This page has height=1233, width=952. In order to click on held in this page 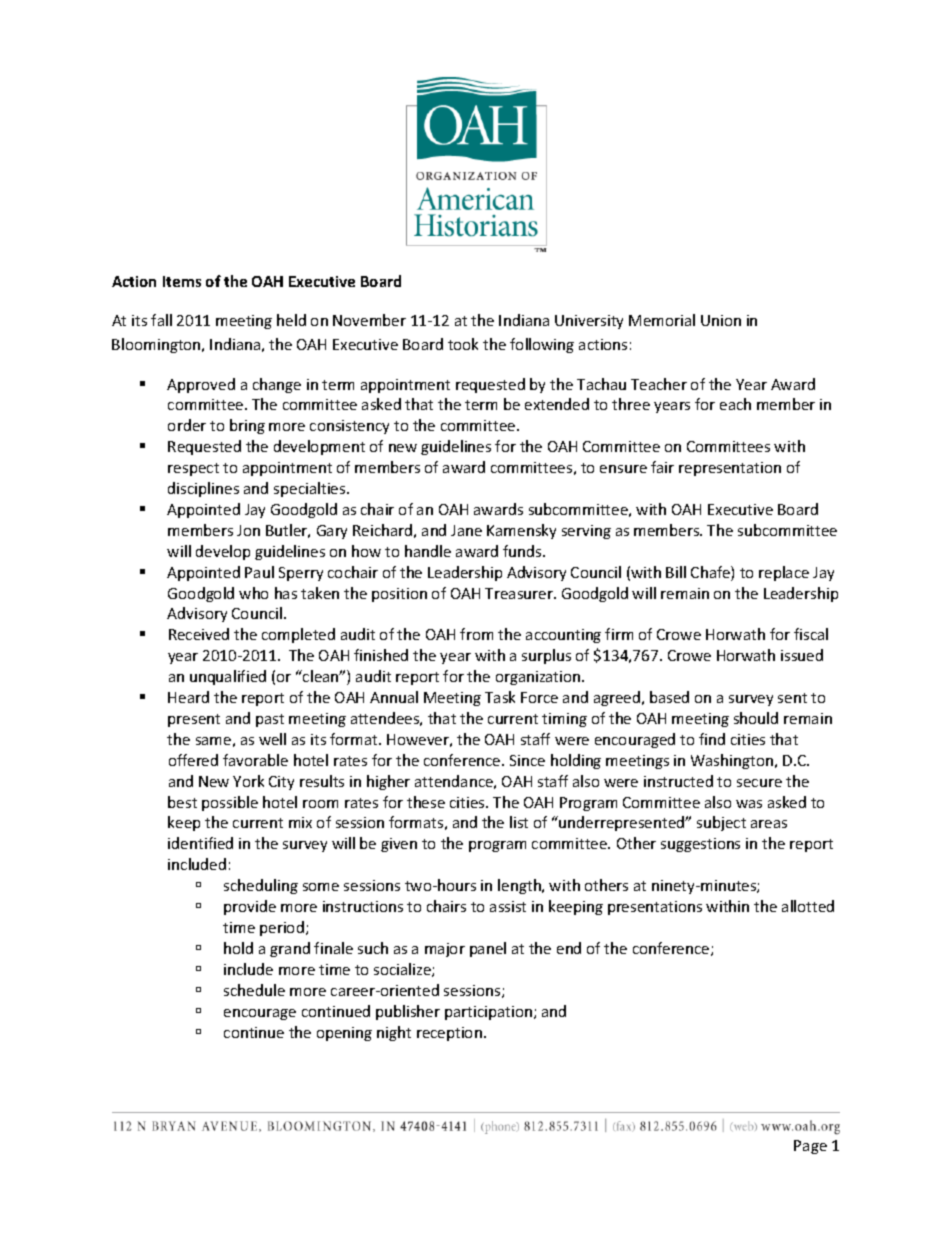, I will do `click(291, 320)`.
